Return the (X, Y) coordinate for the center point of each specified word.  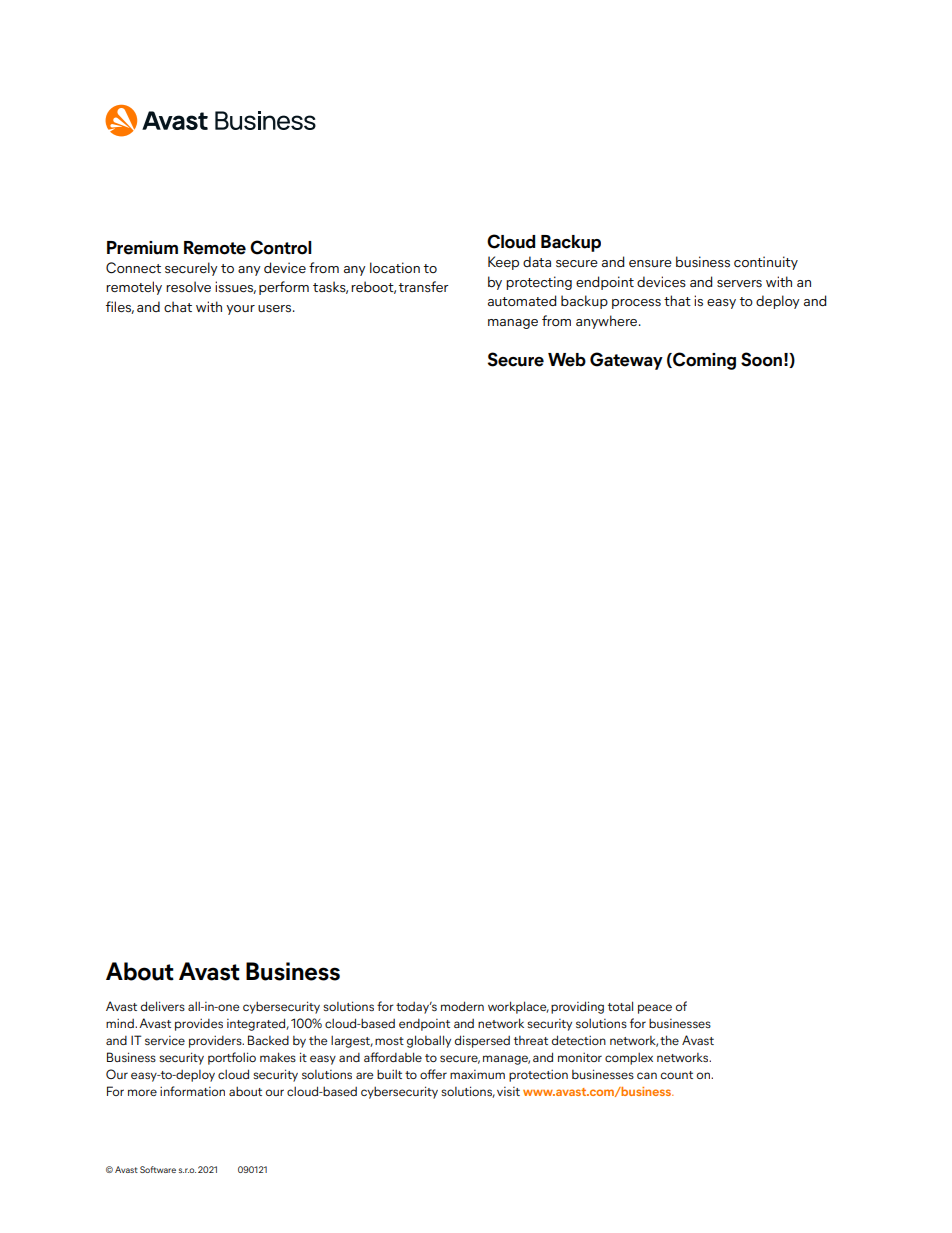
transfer (423, 287)
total (620, 1006)
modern (462, 1006)
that (677, 300)
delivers (163, 1006)
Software (158, 1169)
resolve (188, 287)
